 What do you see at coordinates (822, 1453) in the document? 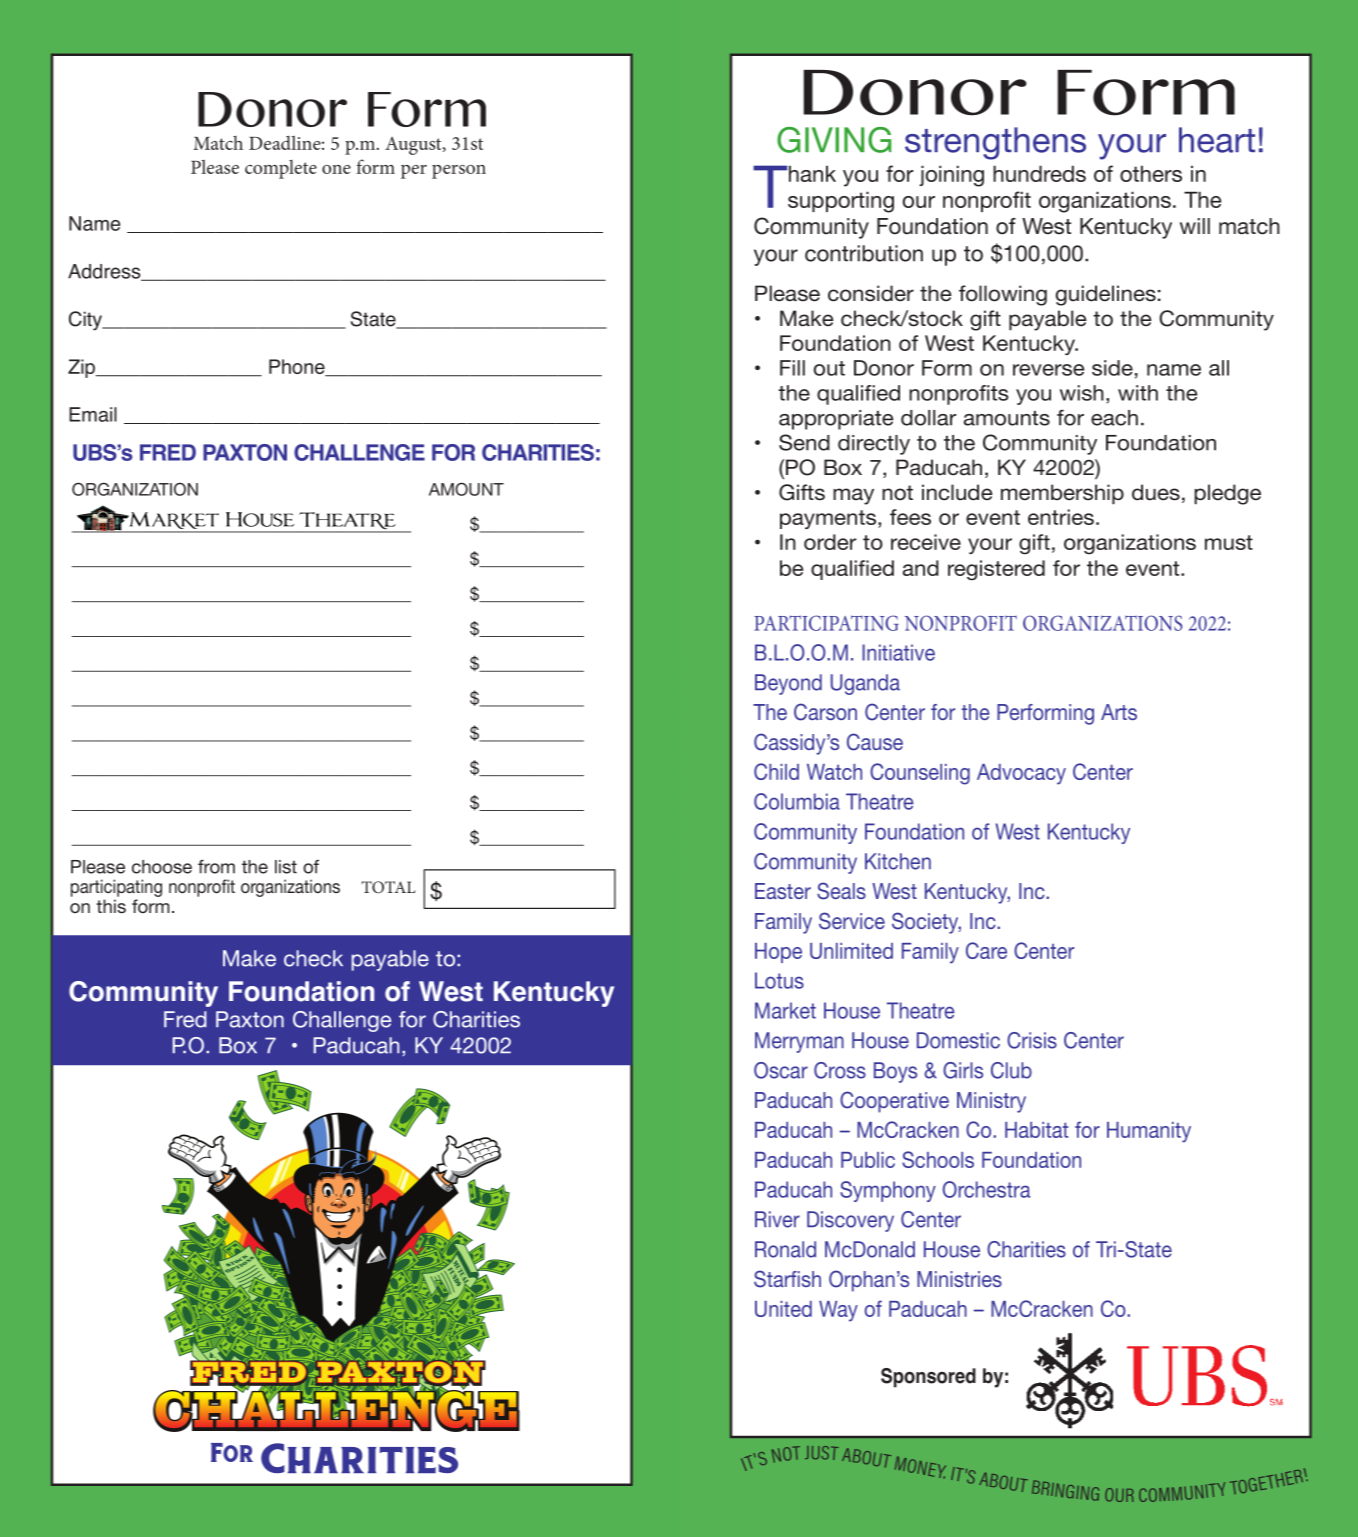
I see `JUST` at bounding box center [822, 1453].
